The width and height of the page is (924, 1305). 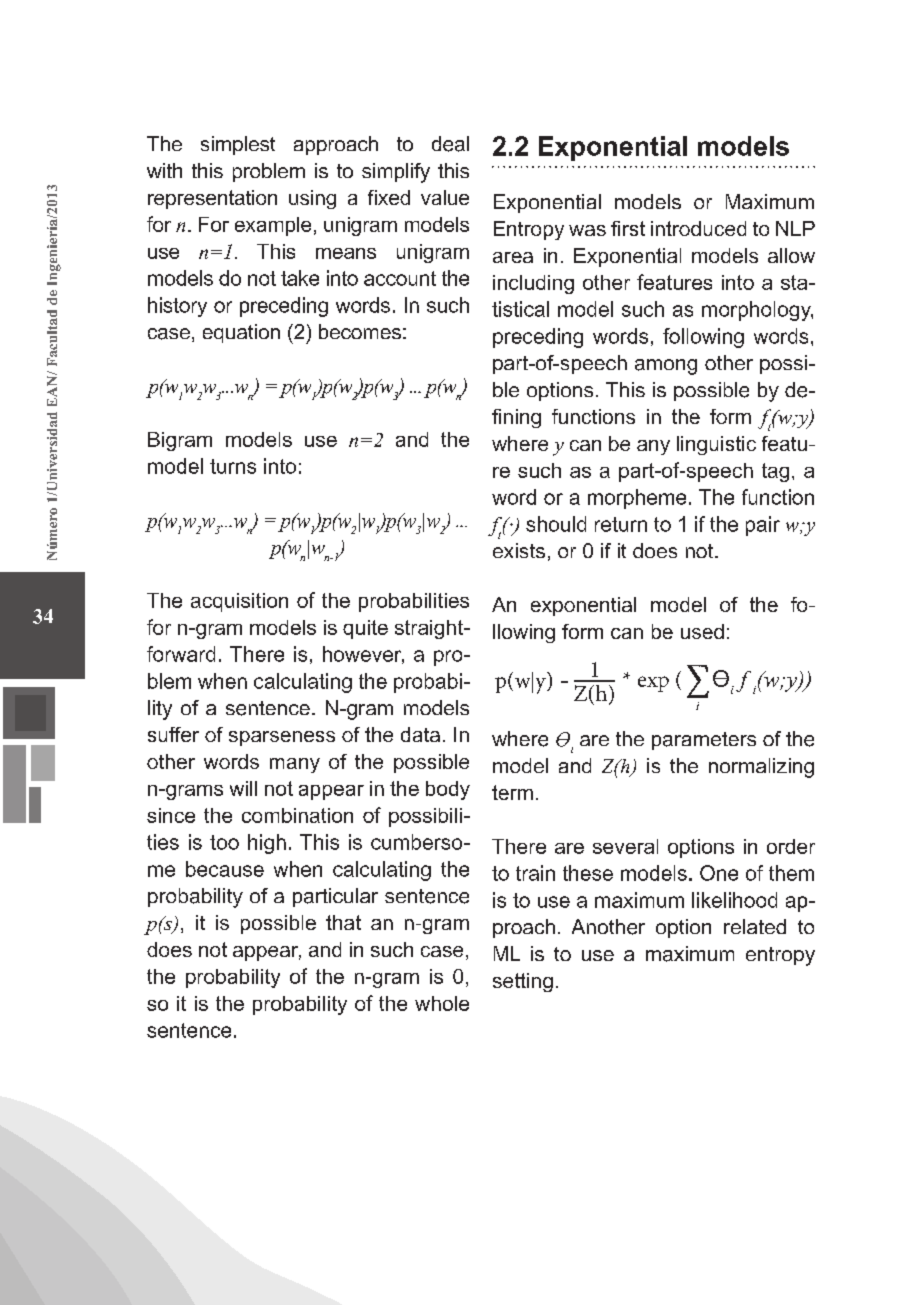 I want to click on deal, so click(x=450, y=144).
